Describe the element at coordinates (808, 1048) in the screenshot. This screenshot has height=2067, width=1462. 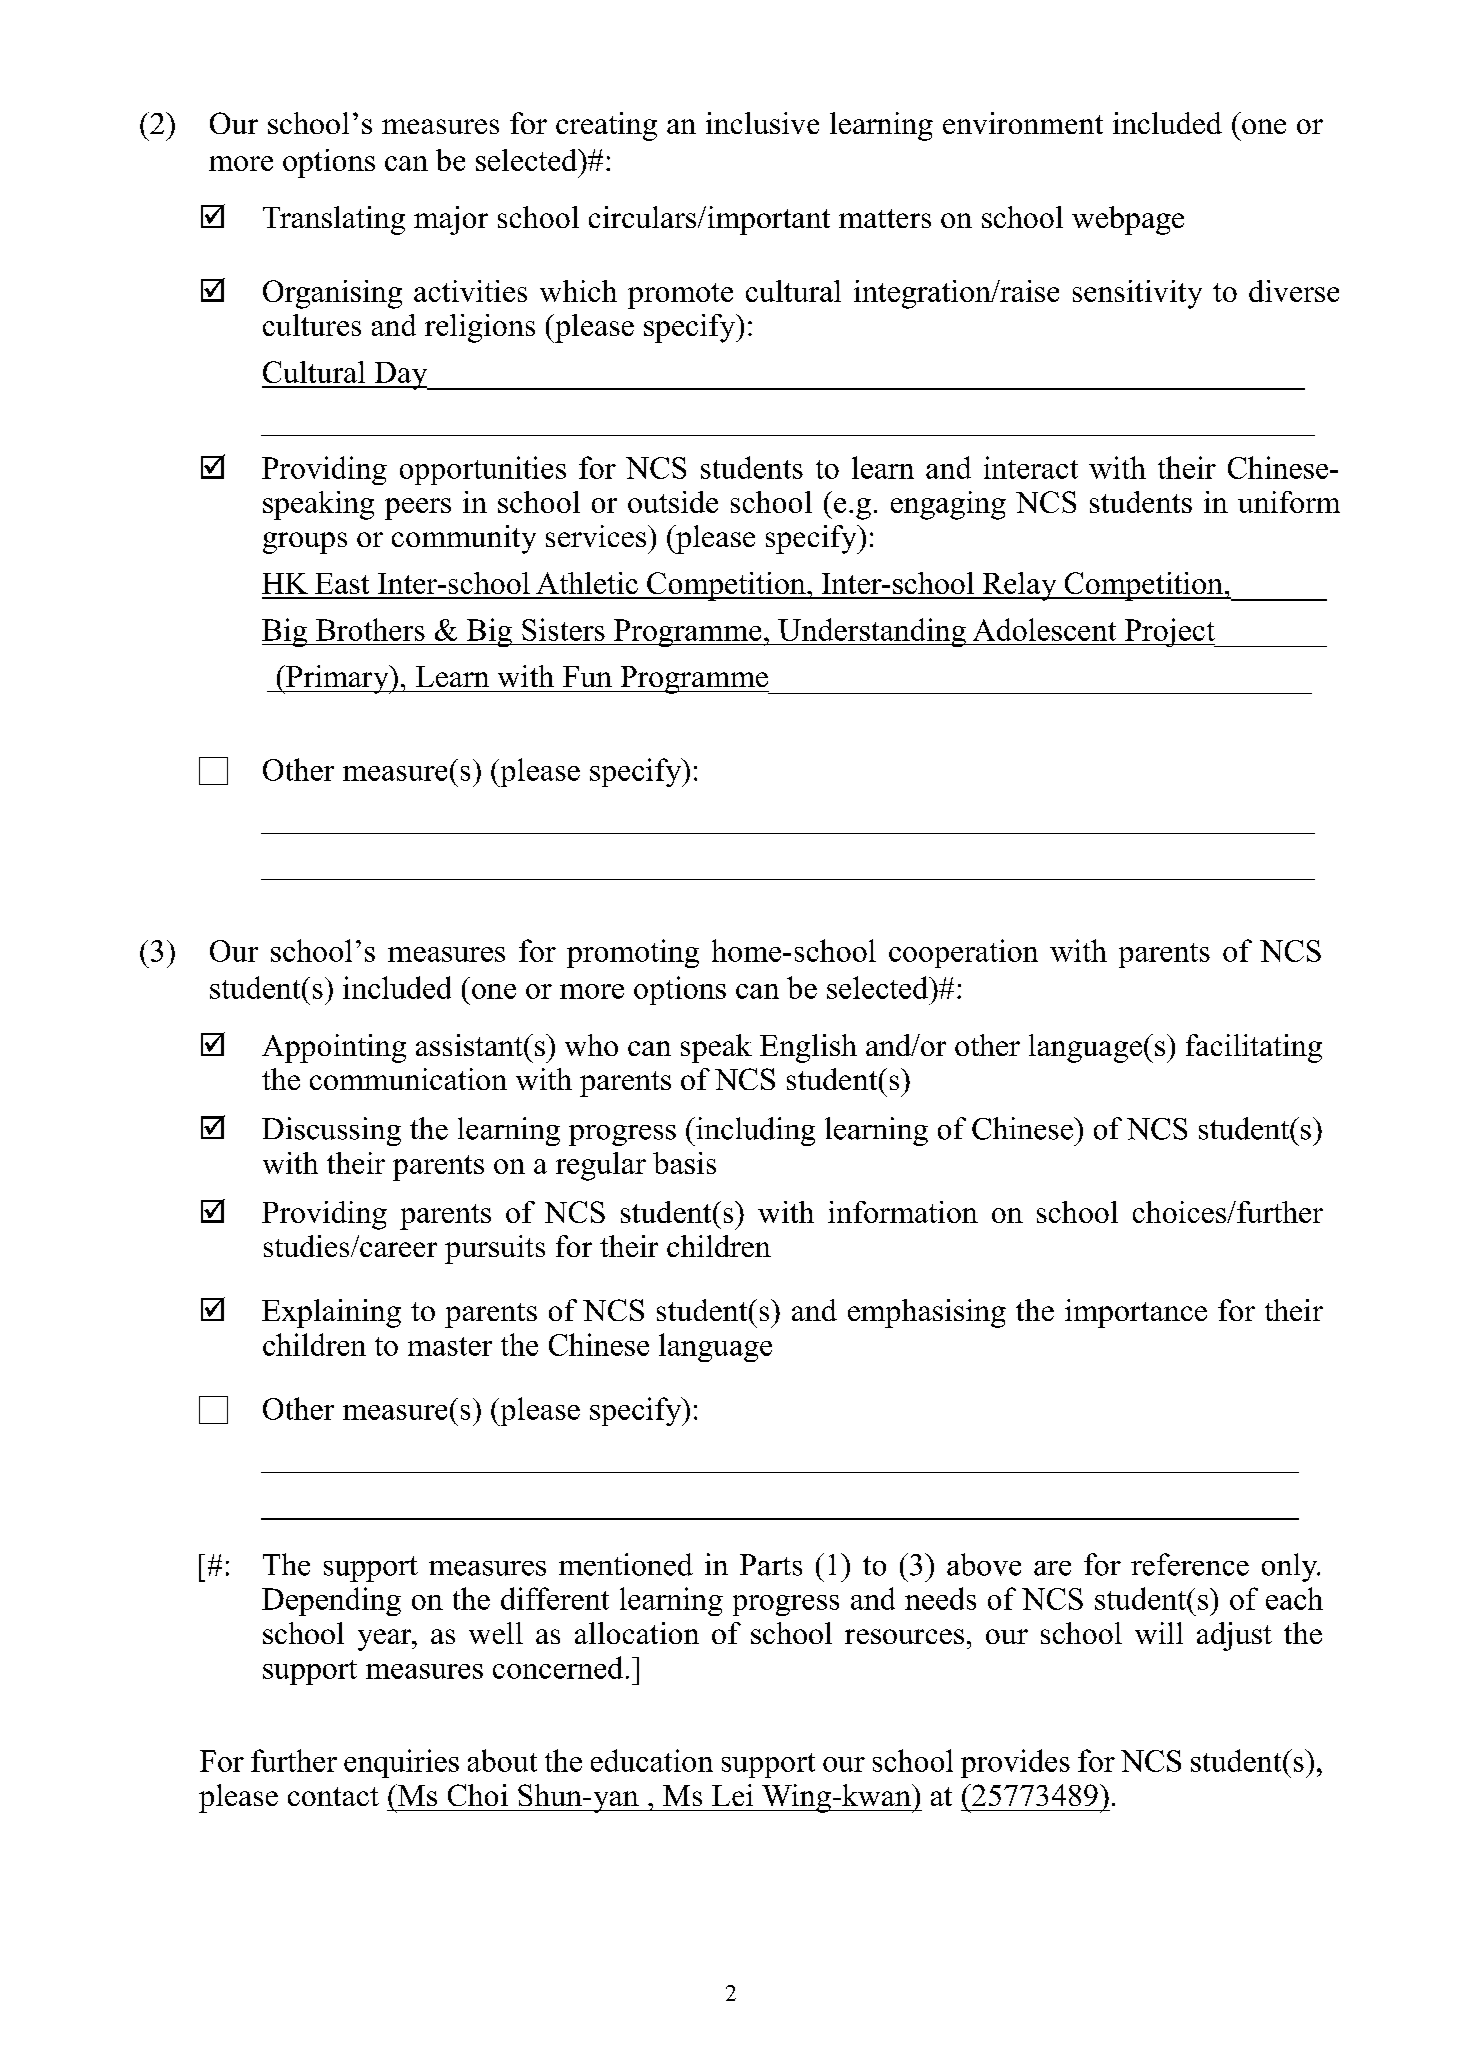
I see `English` at that location.
